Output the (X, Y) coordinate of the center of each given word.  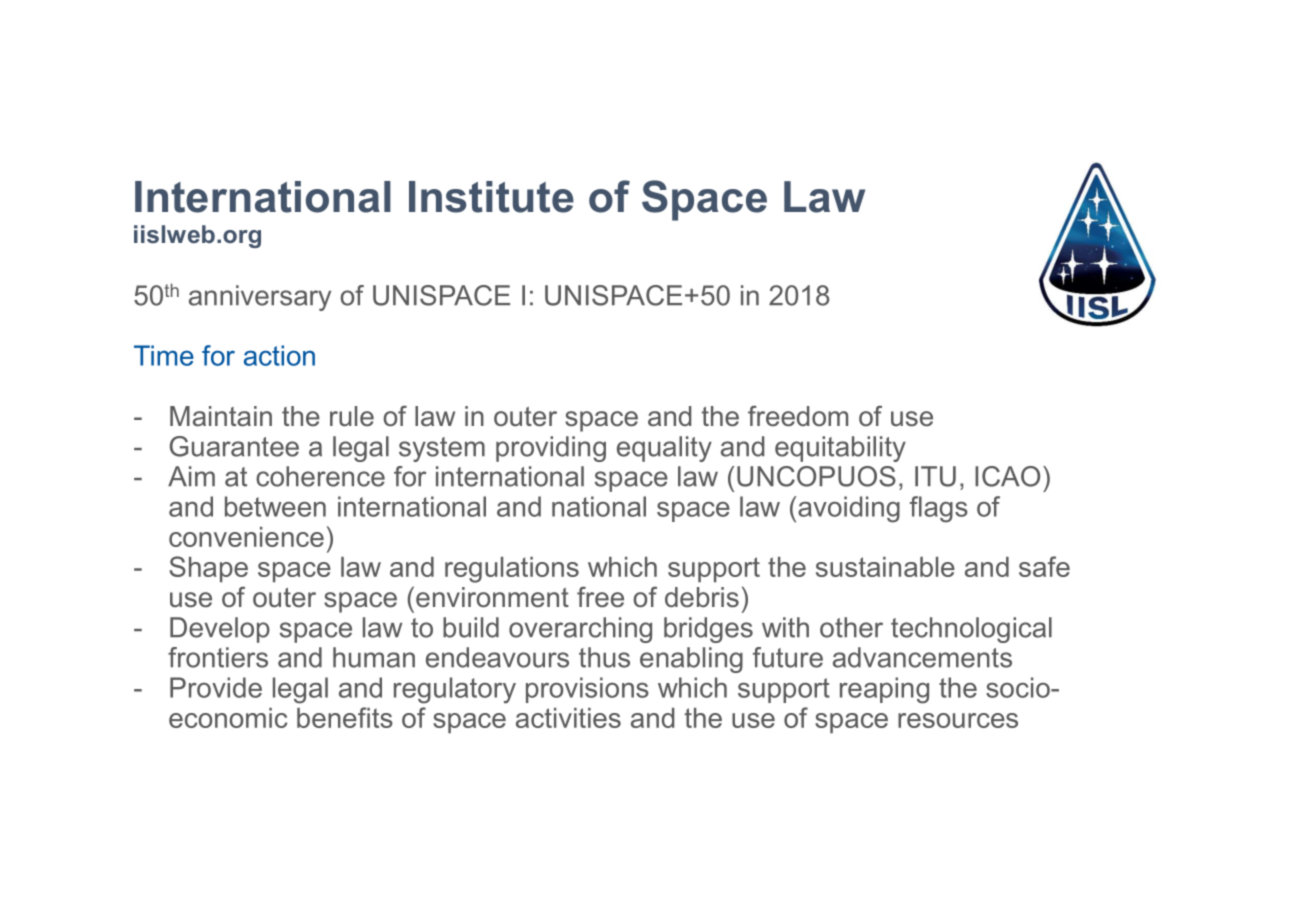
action (279, 355)
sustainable (885, 567)
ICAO (1007, 476)
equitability (840, 449)
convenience (246, 537)
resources (958, 720)
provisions (587, 690)
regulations (512, 570)
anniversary (260, 298)
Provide (216, 687)
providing (551, 449)
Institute (491, 197)
